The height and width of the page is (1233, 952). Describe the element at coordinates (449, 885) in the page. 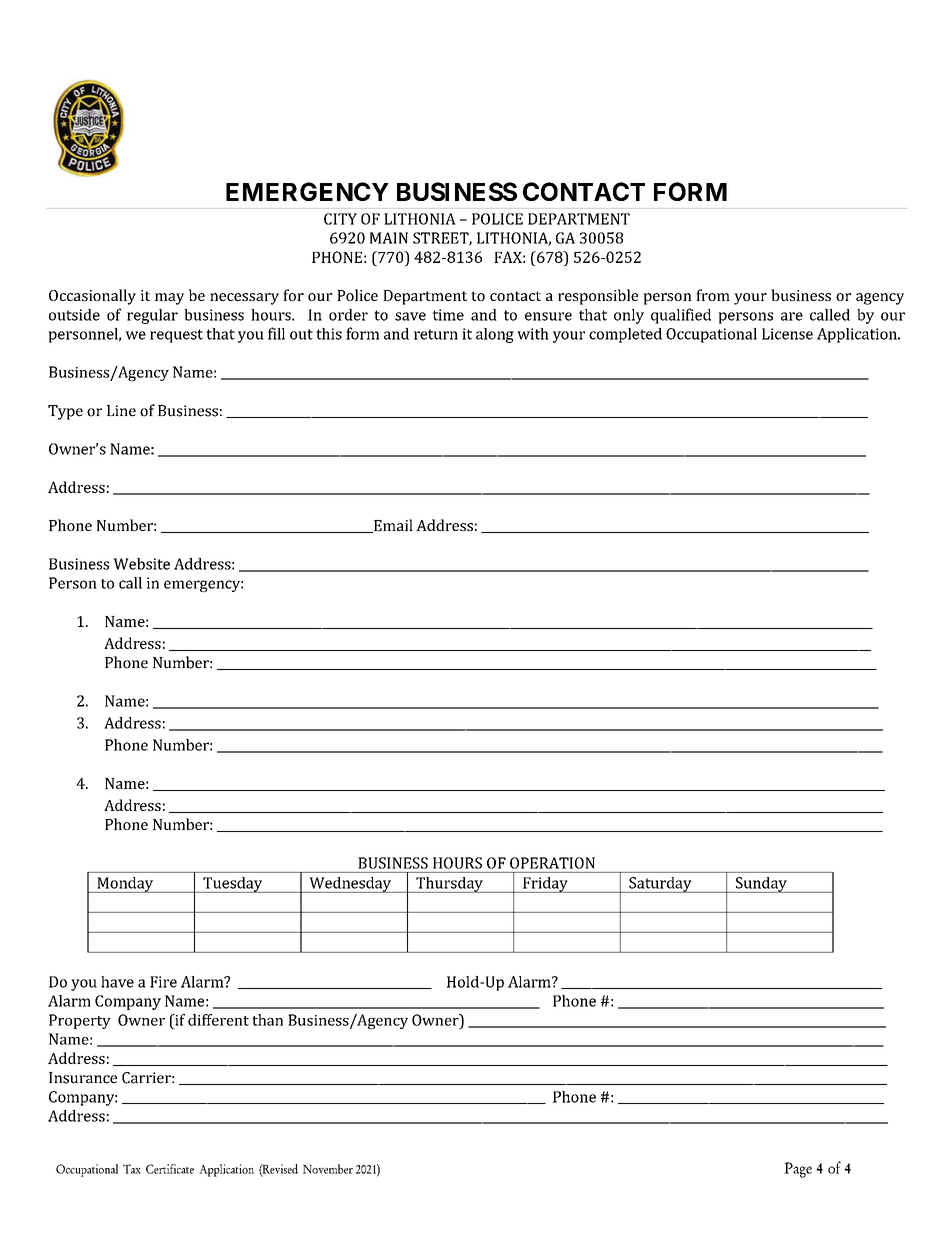

I see `Thursday` at that location.
